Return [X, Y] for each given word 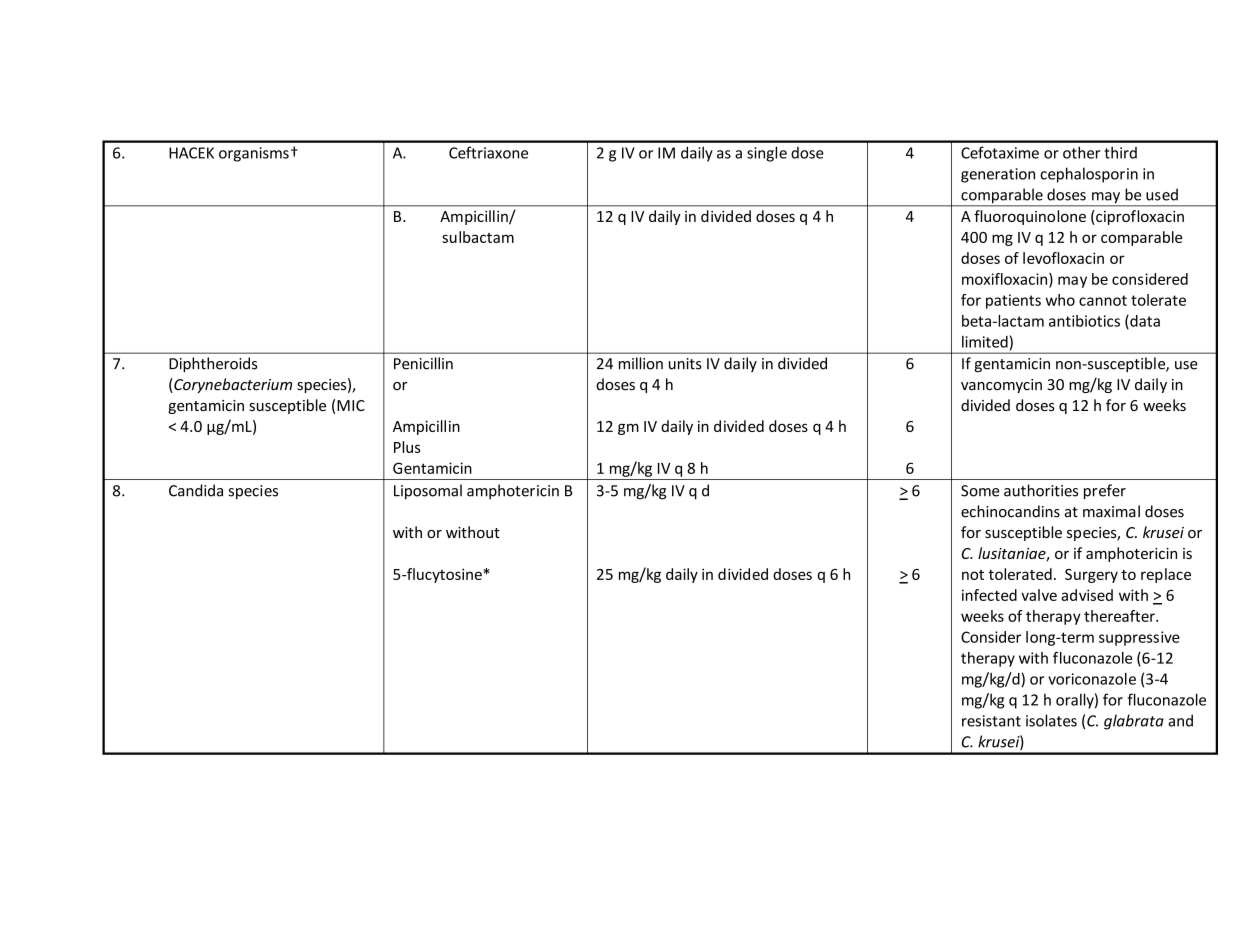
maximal [1111, 511]
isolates [1051, 720]
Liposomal [428, 492]
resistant [991, 721]
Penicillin [423, 363]
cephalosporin [1089, 175]
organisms [254, 154]
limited [985, 342]
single [767, 154]
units [685, 364]
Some [980, 491]
